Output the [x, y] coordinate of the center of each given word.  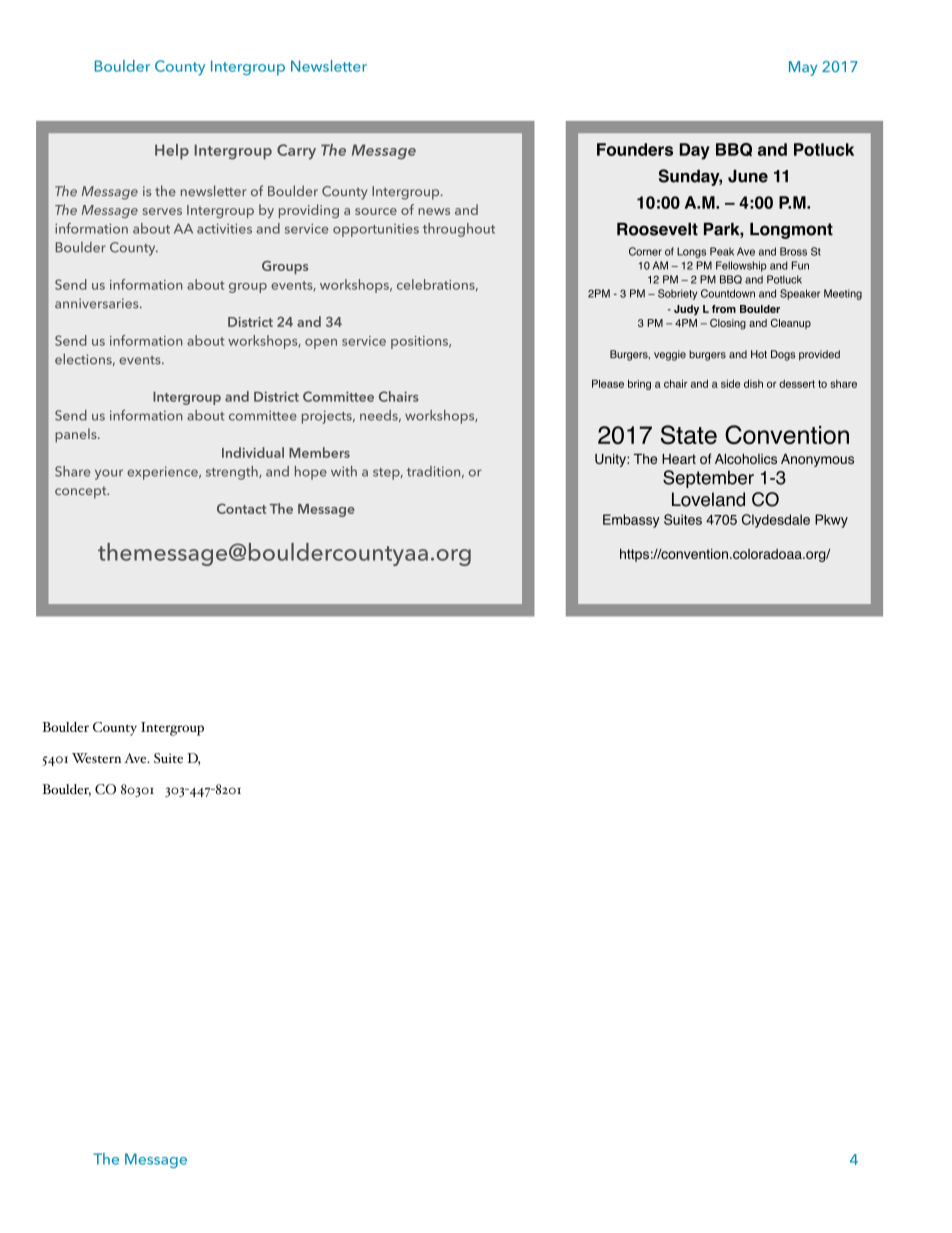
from [724, 309]
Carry [296, 152]
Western [96, 758]
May [803, 68]
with [344, 471]
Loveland [708, 499]
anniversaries [98, 303]
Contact [241, 508]
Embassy [631, 521]
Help [172, 152]
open [321, 344]
